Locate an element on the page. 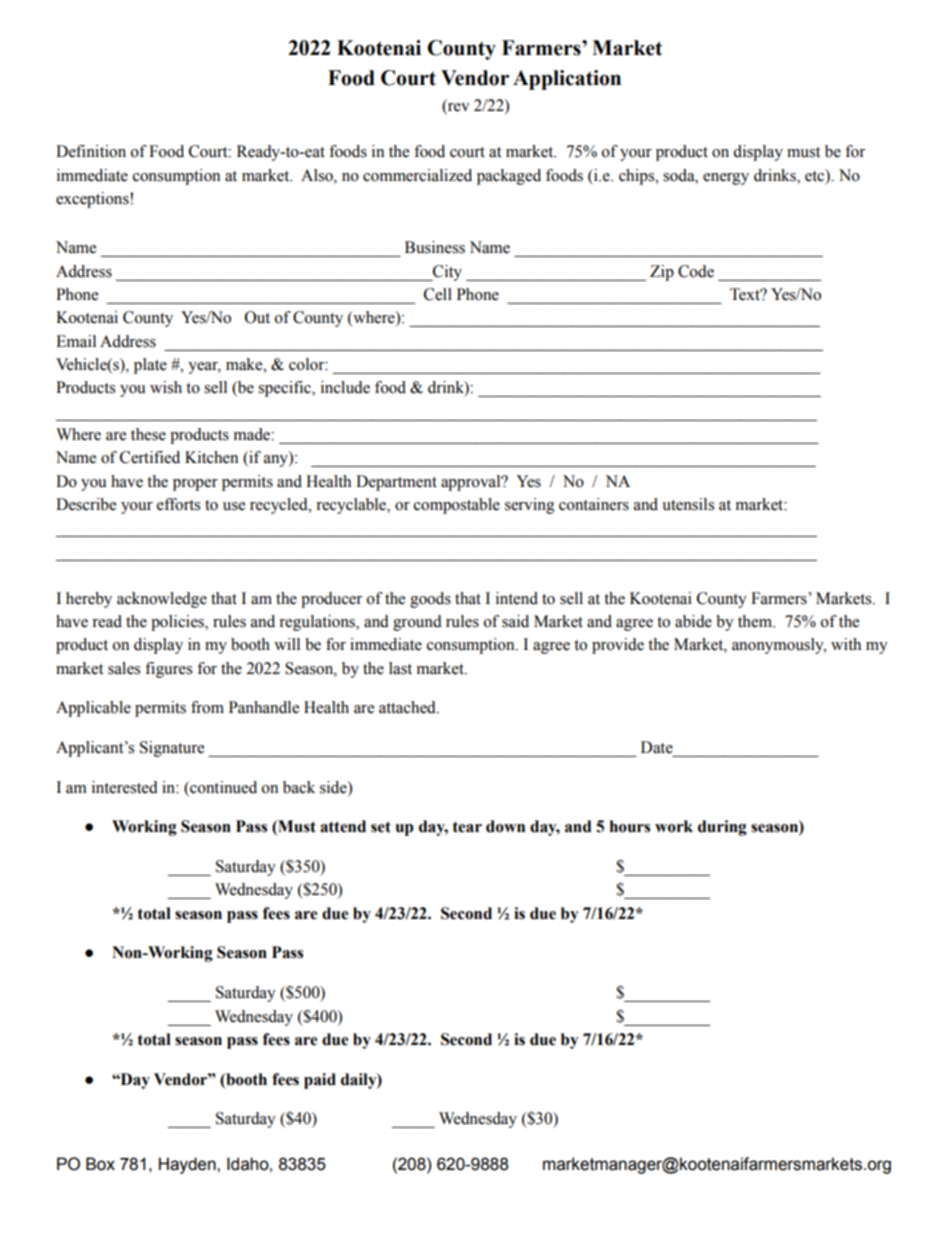 The width and height of the document is (952, 1233). commercialized is located at coordinates (417, 175).
